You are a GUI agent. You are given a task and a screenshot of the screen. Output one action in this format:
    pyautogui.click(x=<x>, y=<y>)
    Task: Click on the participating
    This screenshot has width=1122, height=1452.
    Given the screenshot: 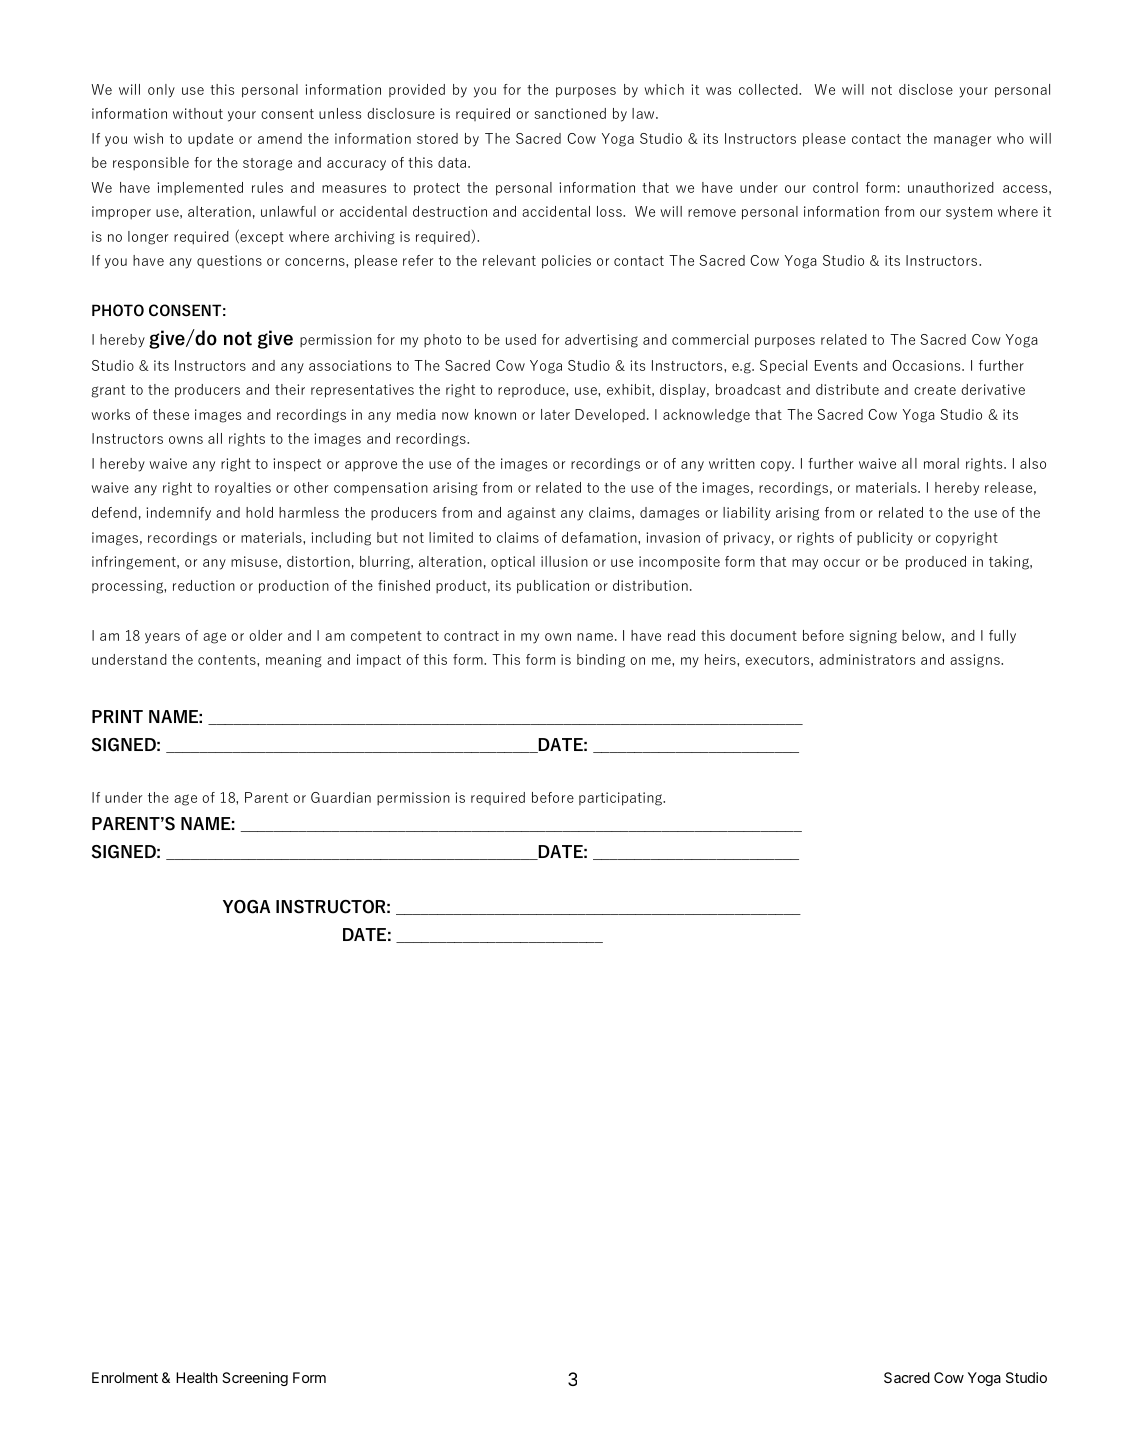 What is the action you would take?
    pyautogui.click(x=621, y=799)
